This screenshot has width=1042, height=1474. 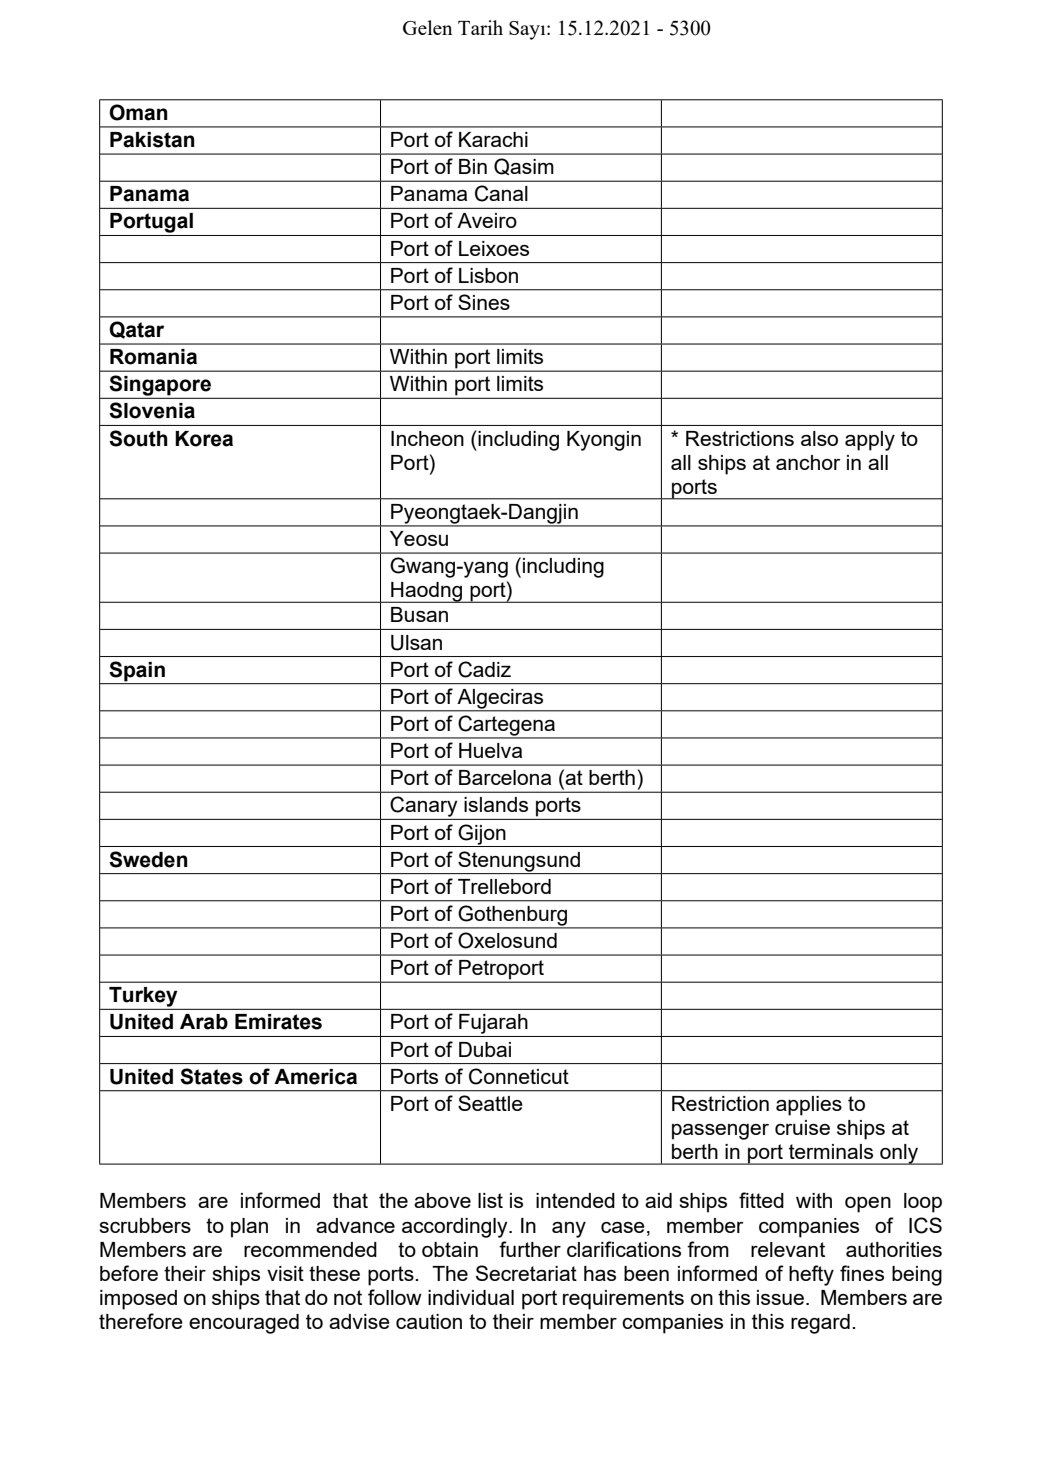 I want to click on Korea, so click(x=204, y=439).
